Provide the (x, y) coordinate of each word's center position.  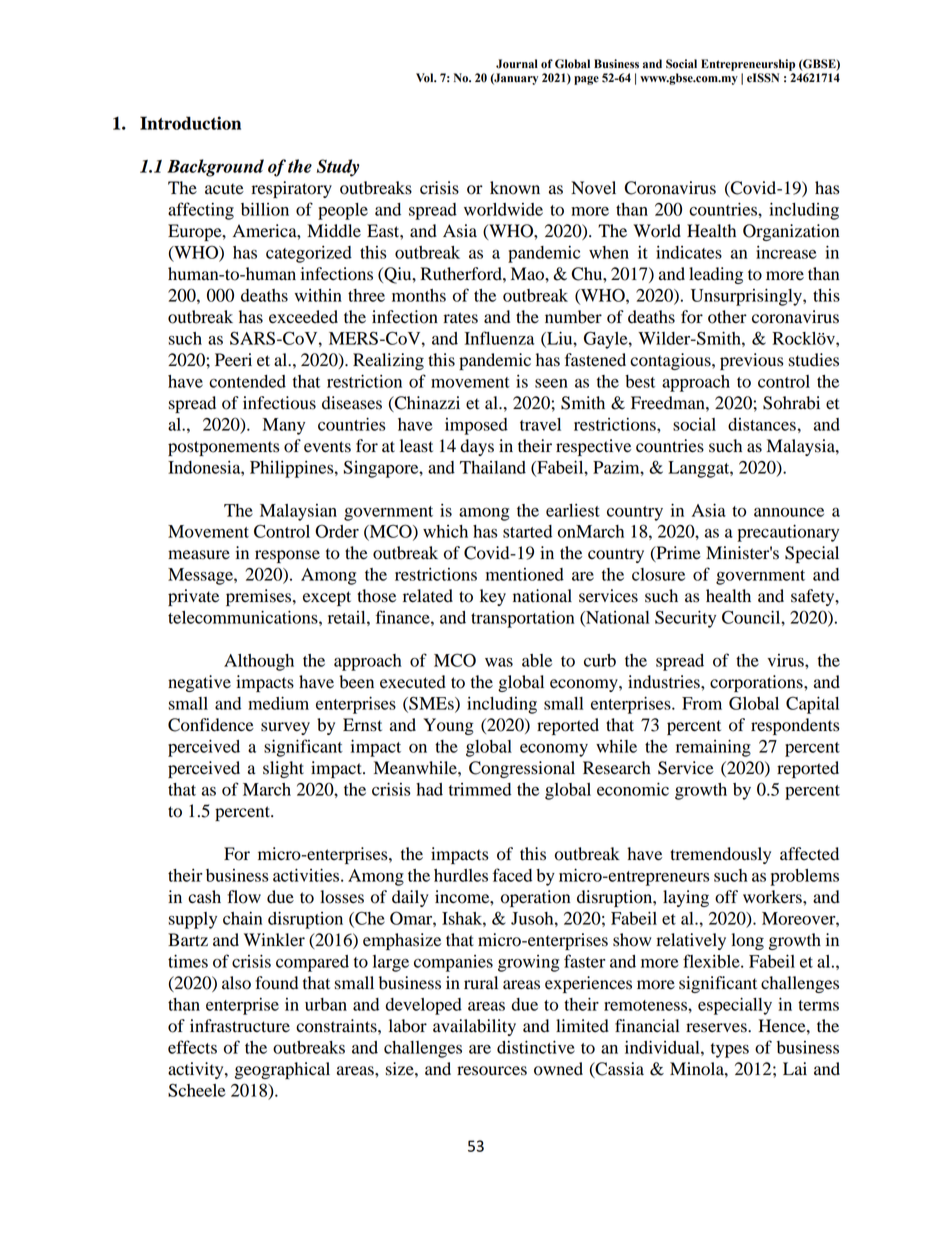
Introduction (190, 123)
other (727, 317)
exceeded (303, 317)
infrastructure (240, 1026)
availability (474, 1027)
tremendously (720, 855)
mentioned (525, 574)
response (287, 556)
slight (283, 769)
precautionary (788, 533)
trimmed (480, 789)
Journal (517, 64)
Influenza (499, 338)
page (586, 80)
